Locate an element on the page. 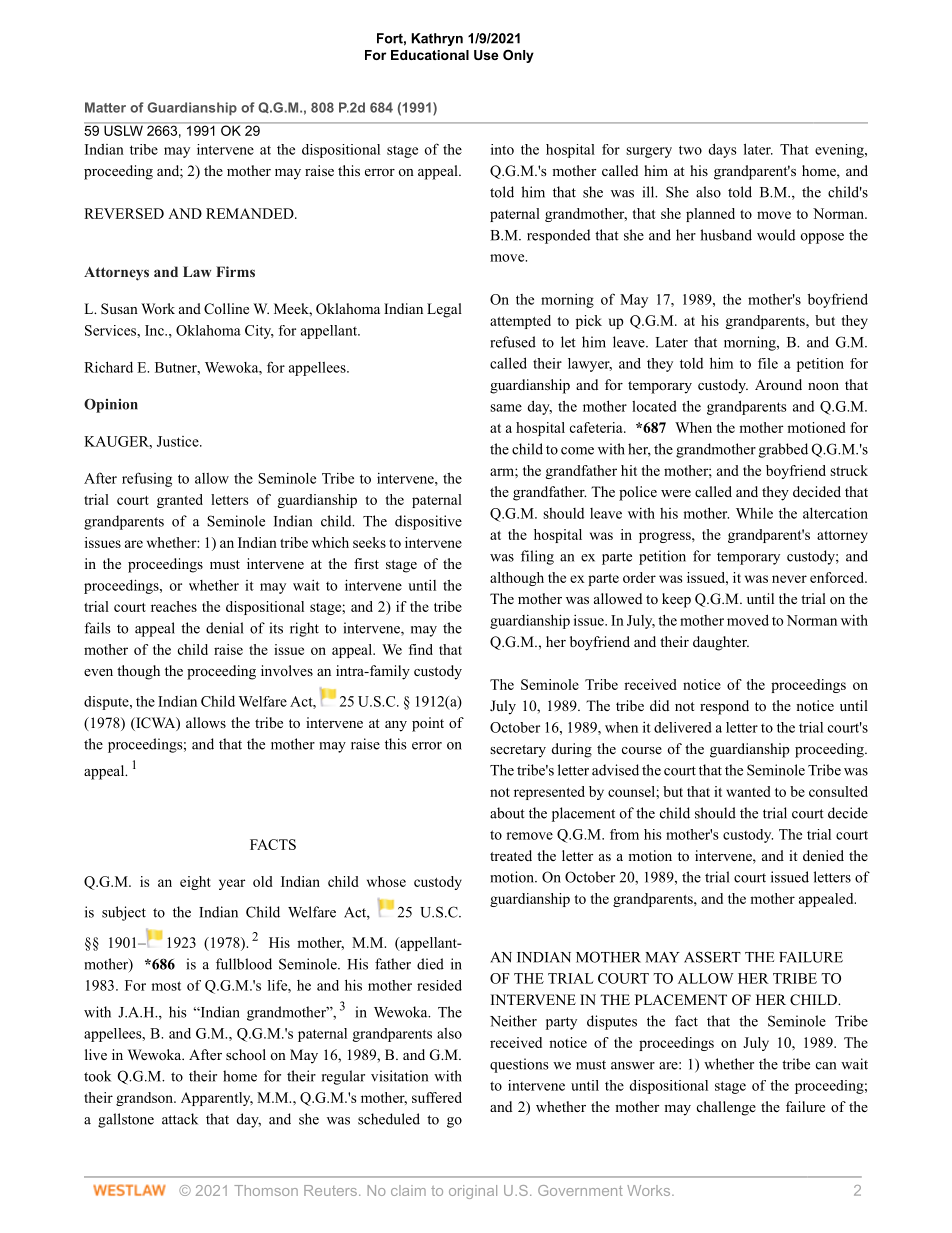 This page has height=1233, width=952. Matter is located at coordinates (105, 107).
